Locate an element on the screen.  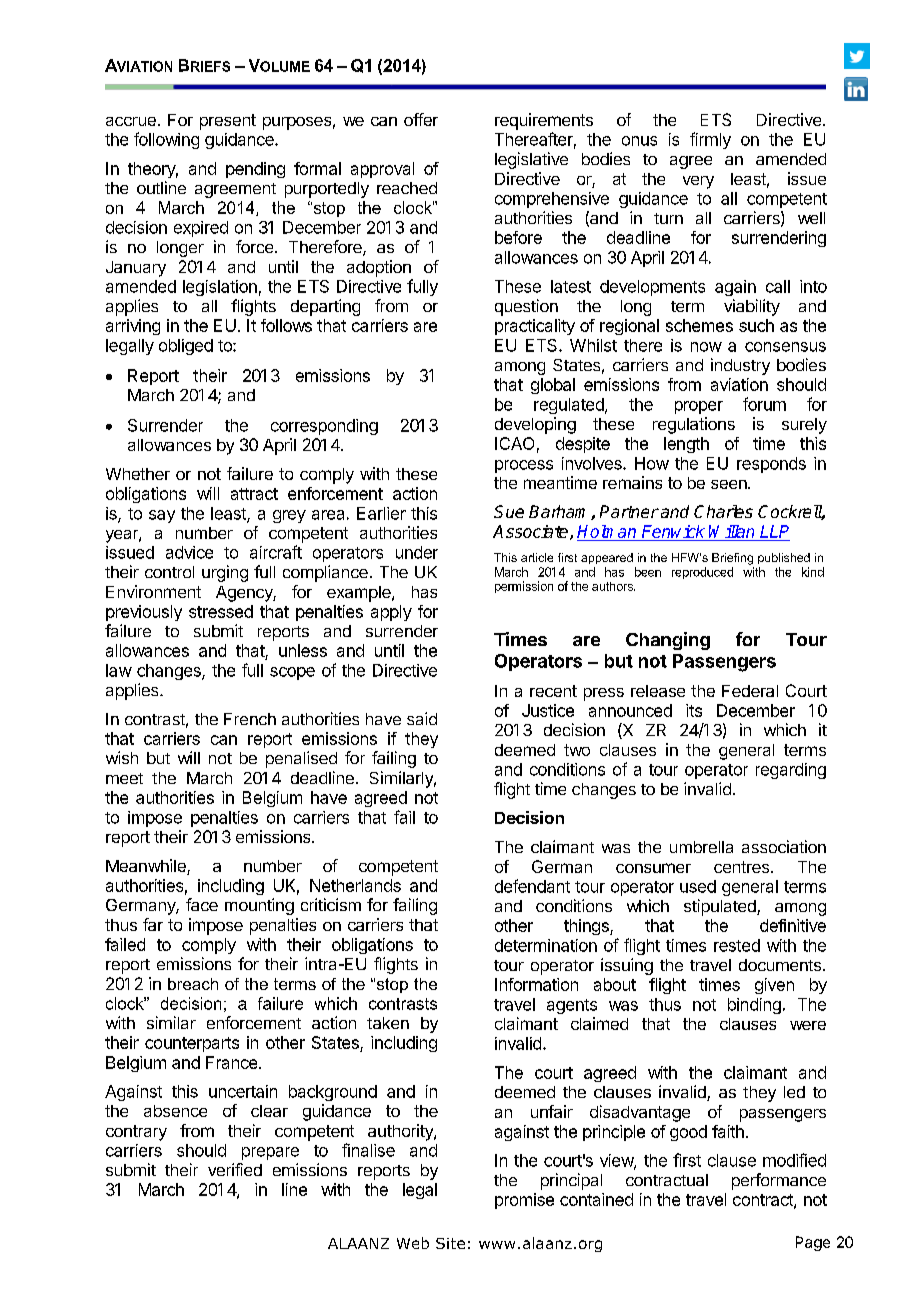
Information is located at coordinates (536, 984).
